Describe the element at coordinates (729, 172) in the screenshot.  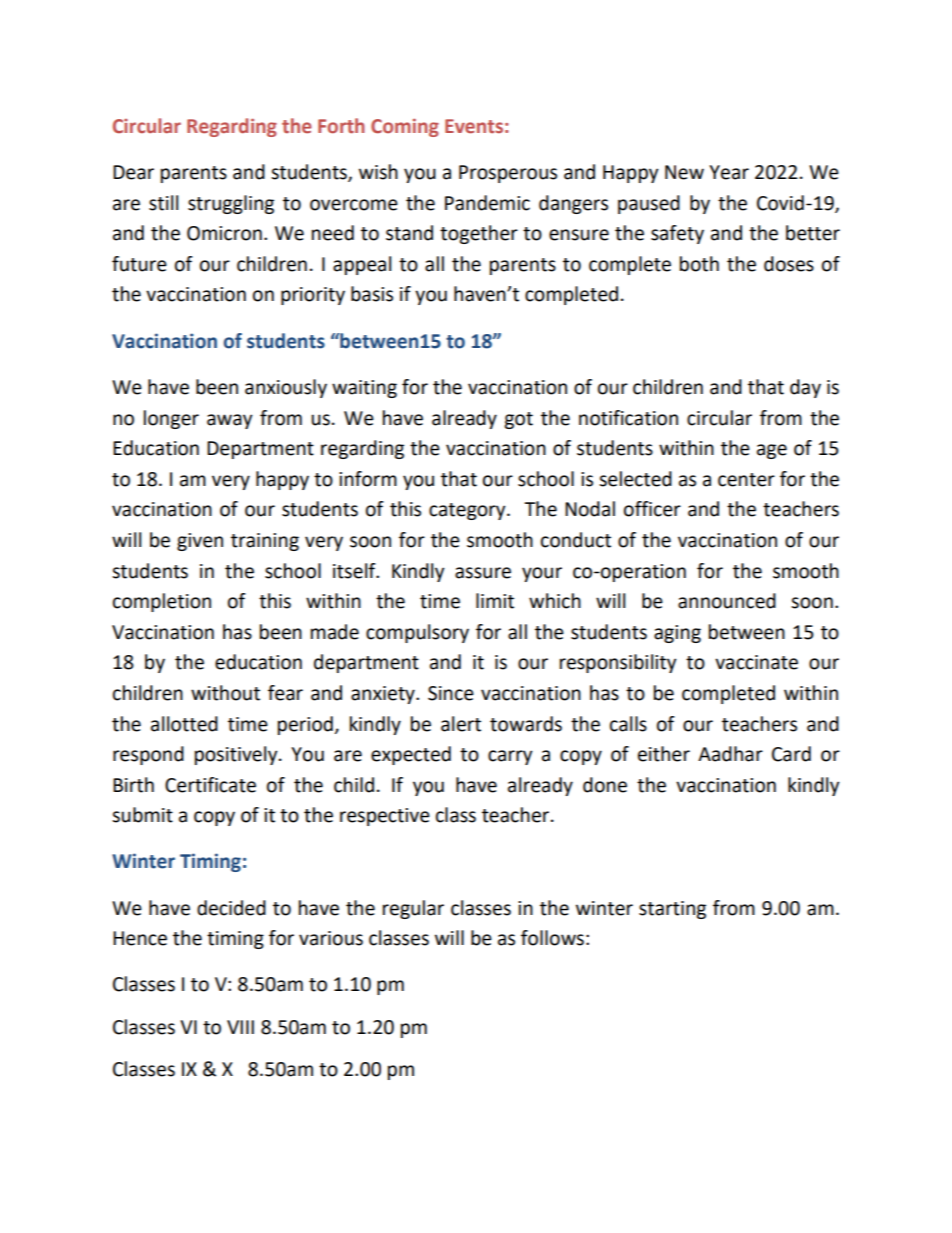
I see `Year` at that location.
